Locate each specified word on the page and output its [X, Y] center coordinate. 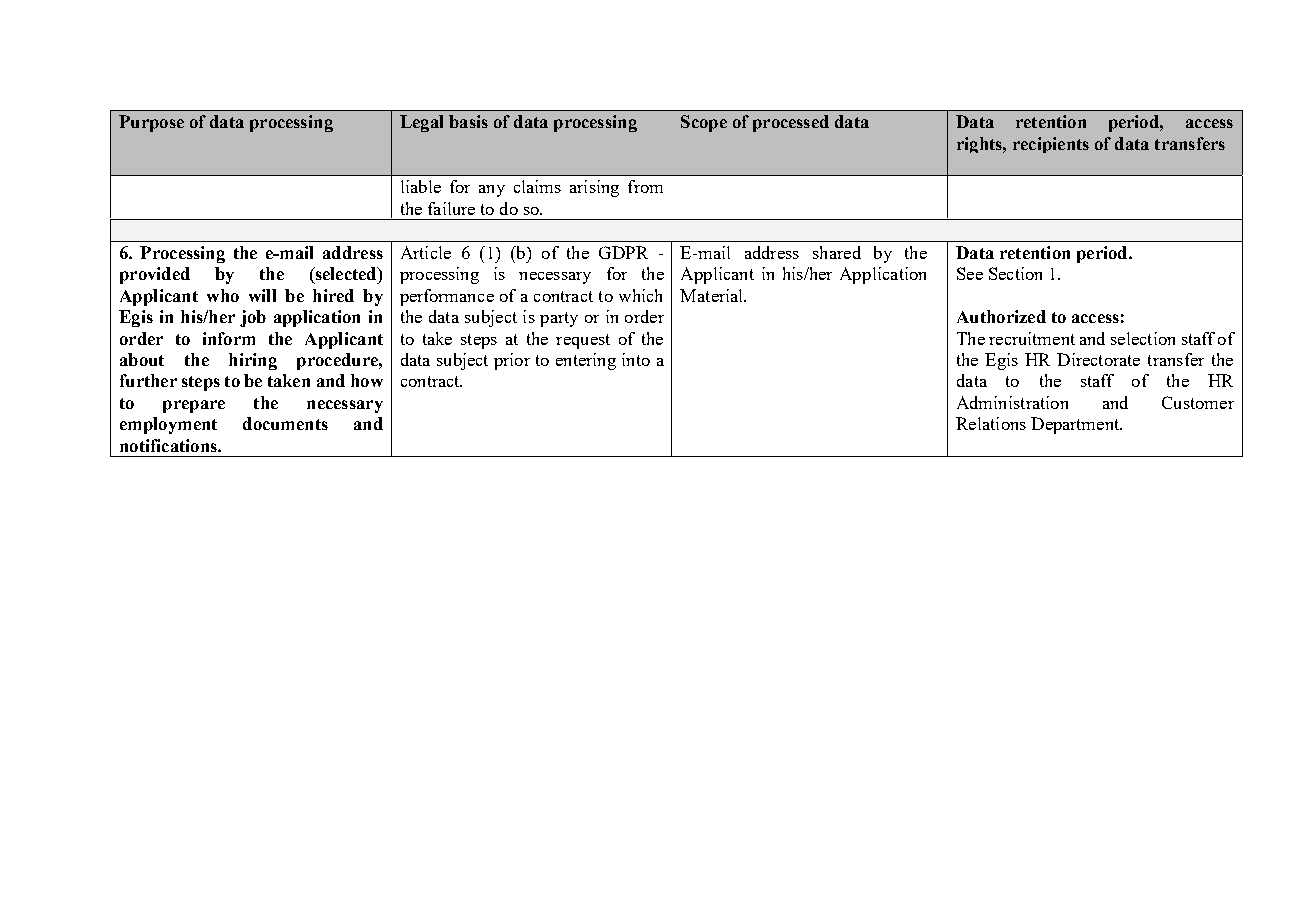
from [645, 186]
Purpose [151, 123]
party [559, 319]
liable [421, 186]
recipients [1051, 145]
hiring [253, 361]
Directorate [1098, 359]
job [253, 318]
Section [1015, 273]
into [636, 359]
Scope [704, 123]
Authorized [1001, 316]
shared [837, 252]
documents [285, 423]
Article [426, 252]
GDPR [623, 252]
